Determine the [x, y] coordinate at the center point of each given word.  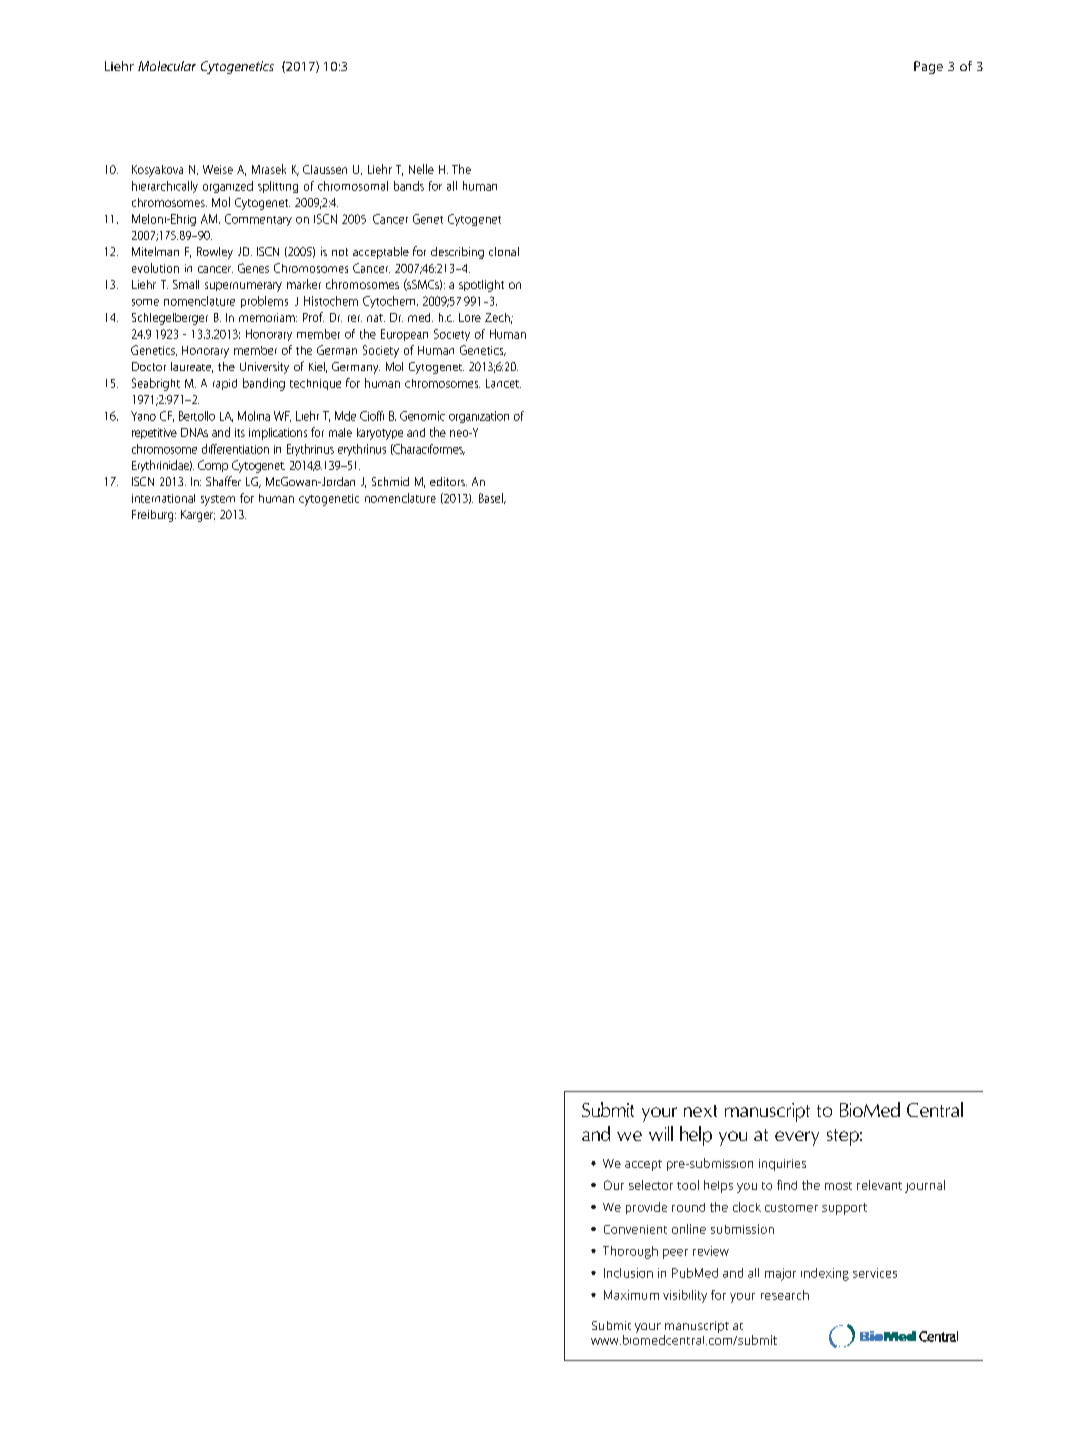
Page [928, 67]
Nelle [421, 169]
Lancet [503, 383]
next [700, 1111]
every [797, 1138]
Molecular [167, 66]
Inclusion [628, 1273]
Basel [492, 498]
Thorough [630, 1252]
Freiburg [154, 516]
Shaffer [223, 481]
